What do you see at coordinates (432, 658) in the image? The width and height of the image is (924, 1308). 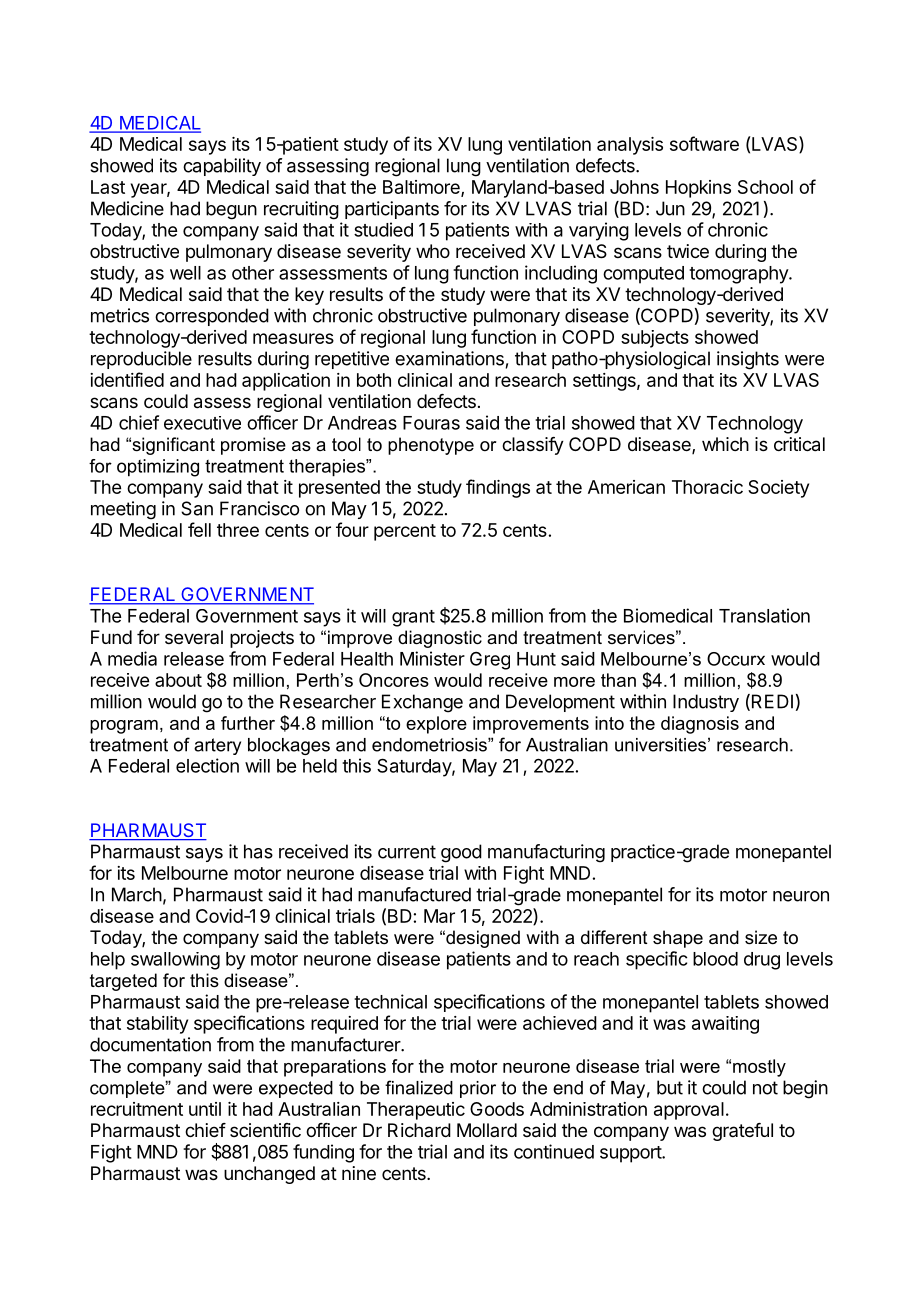 I see `Minister` at bounding box center [432, 658].
